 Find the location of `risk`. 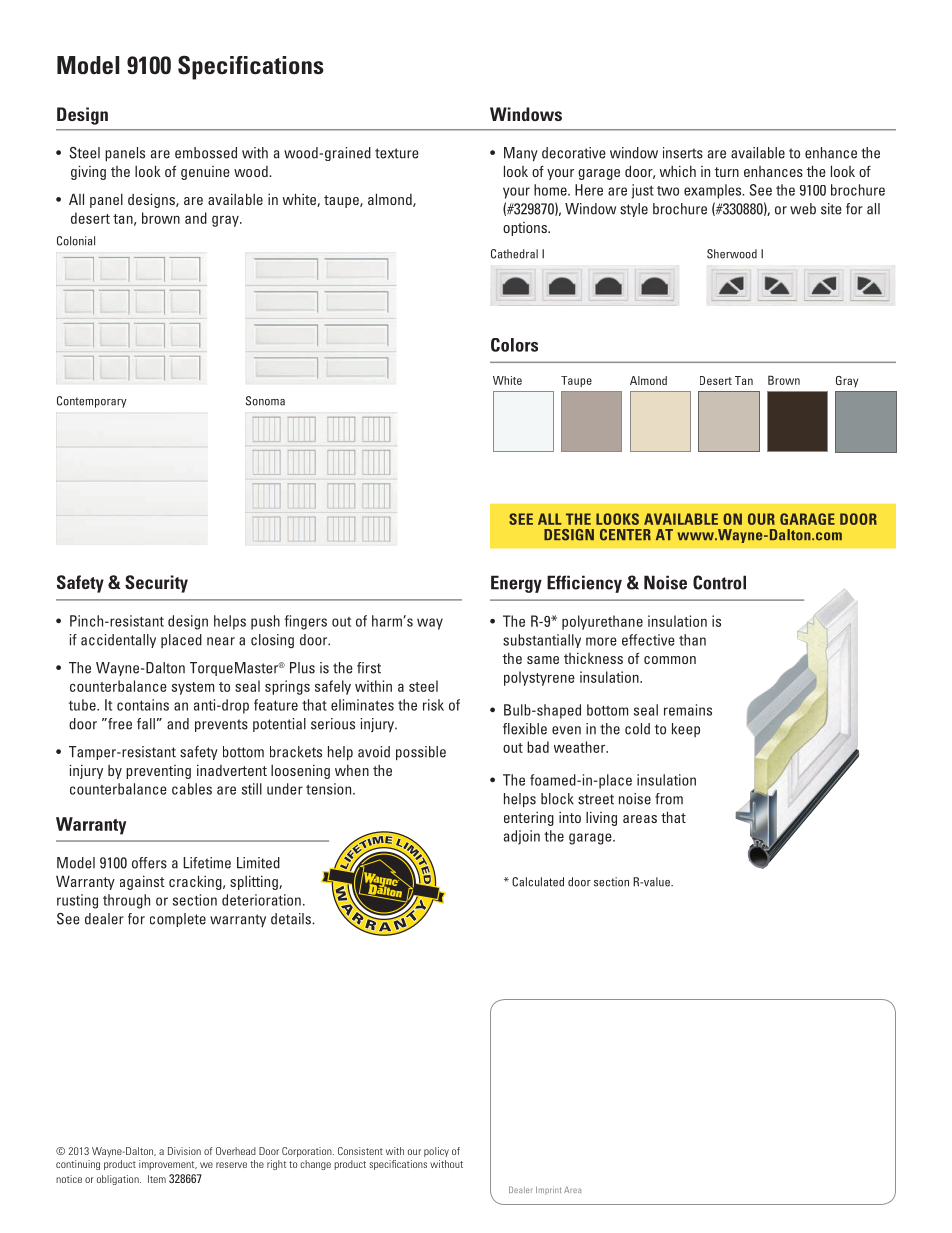

risk is located at coordinates (433, 705).
